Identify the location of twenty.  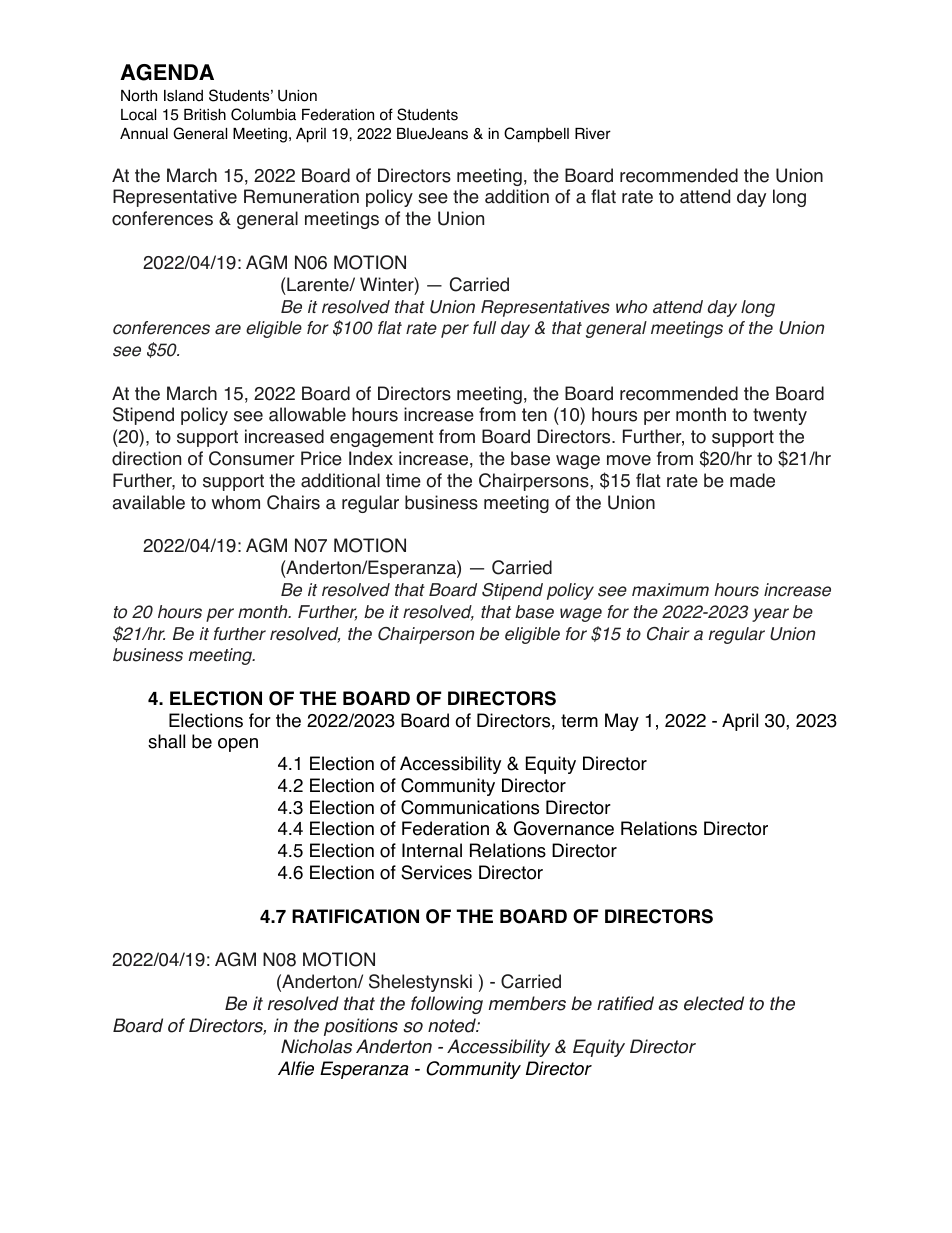
(780, 416).
